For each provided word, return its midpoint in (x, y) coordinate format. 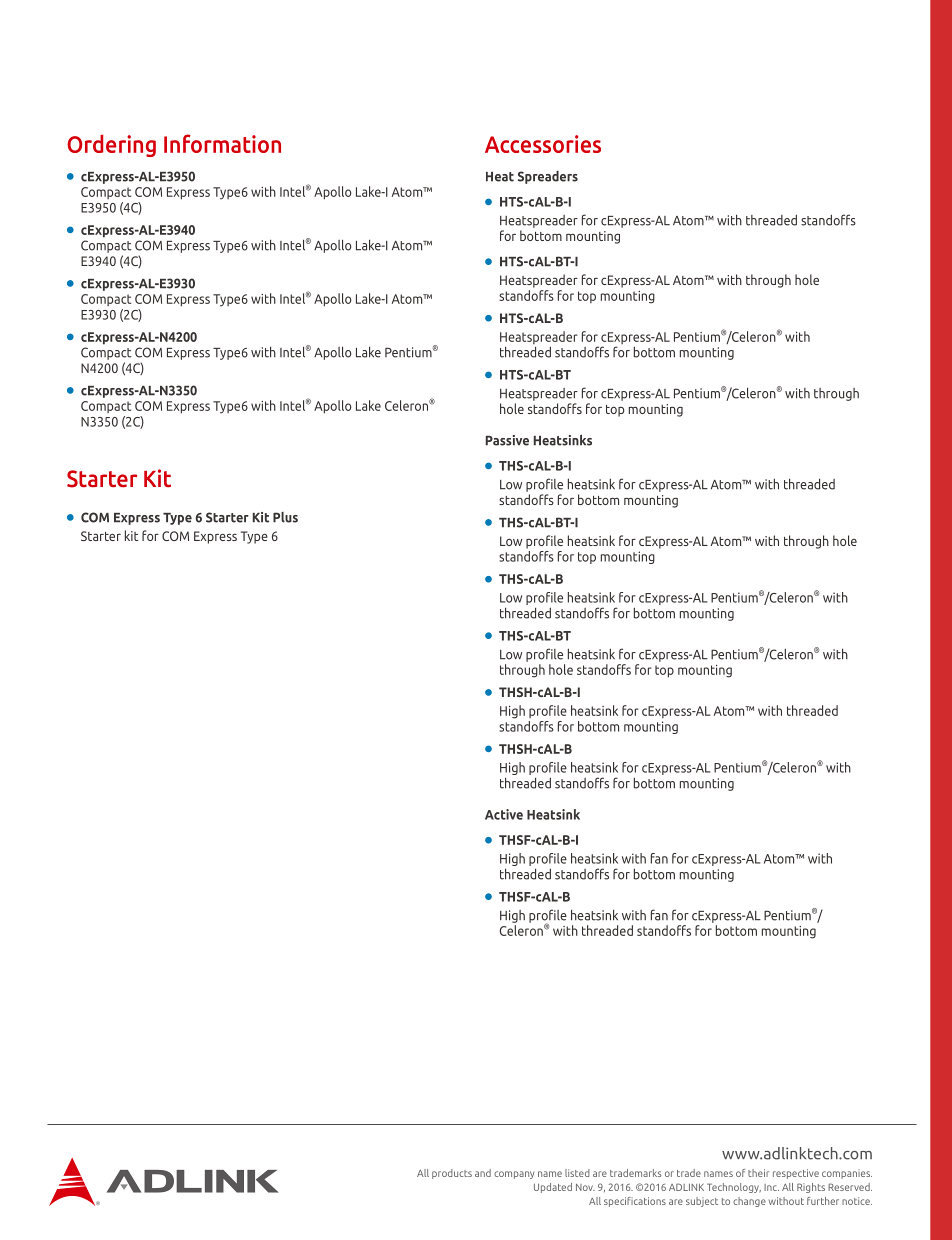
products (452, 1174)
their (758, 1173)
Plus (285, 517)
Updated (553, 1188)
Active (504, 814)
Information (222, 143)
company (514, 1175)
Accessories (543, 144)
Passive (507, 440)
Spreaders (548, 177)
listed (577, 1173)
